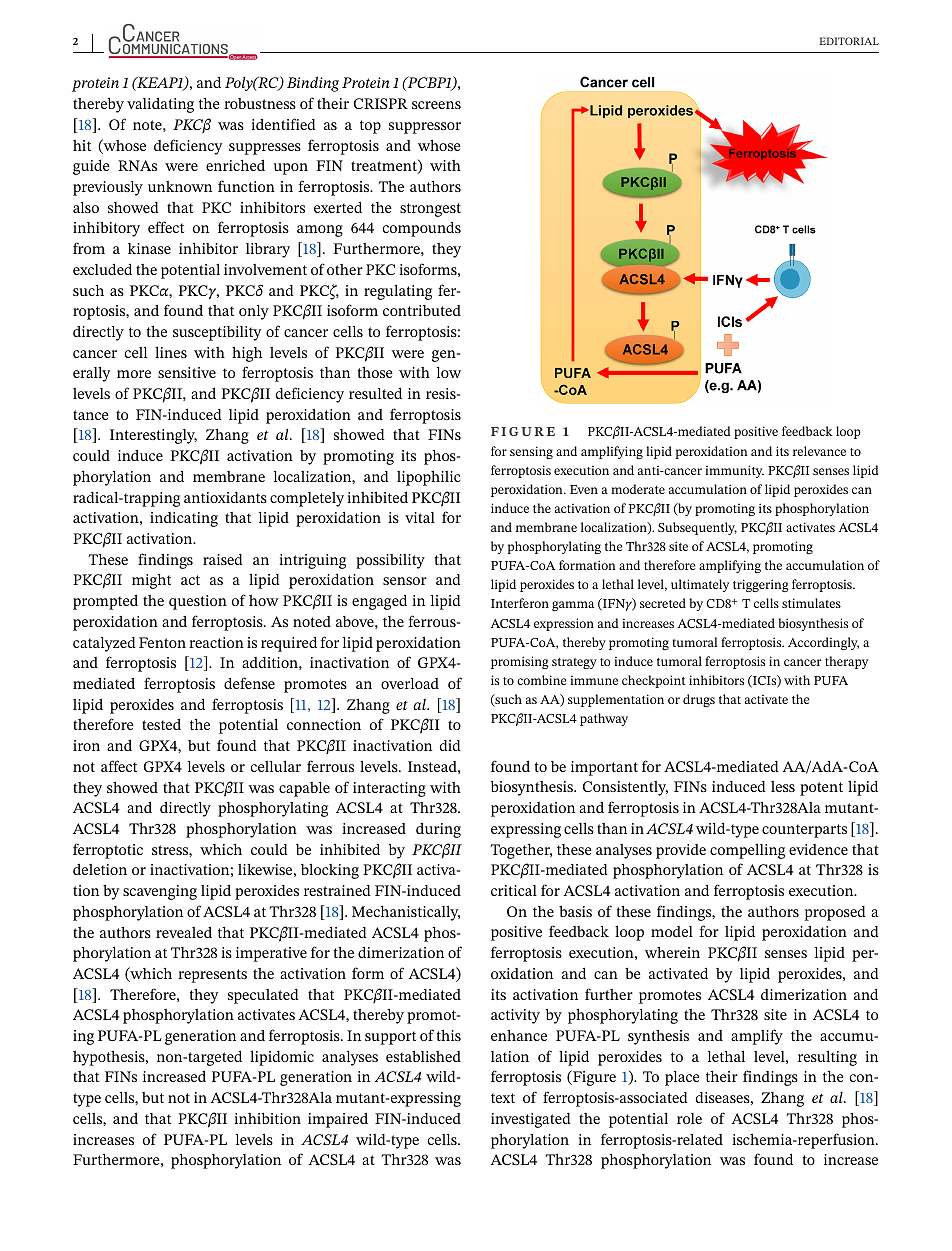  Describe the element at coordinates (849, 41) in the screenshot. I see `EDITORIAL` at that location.
